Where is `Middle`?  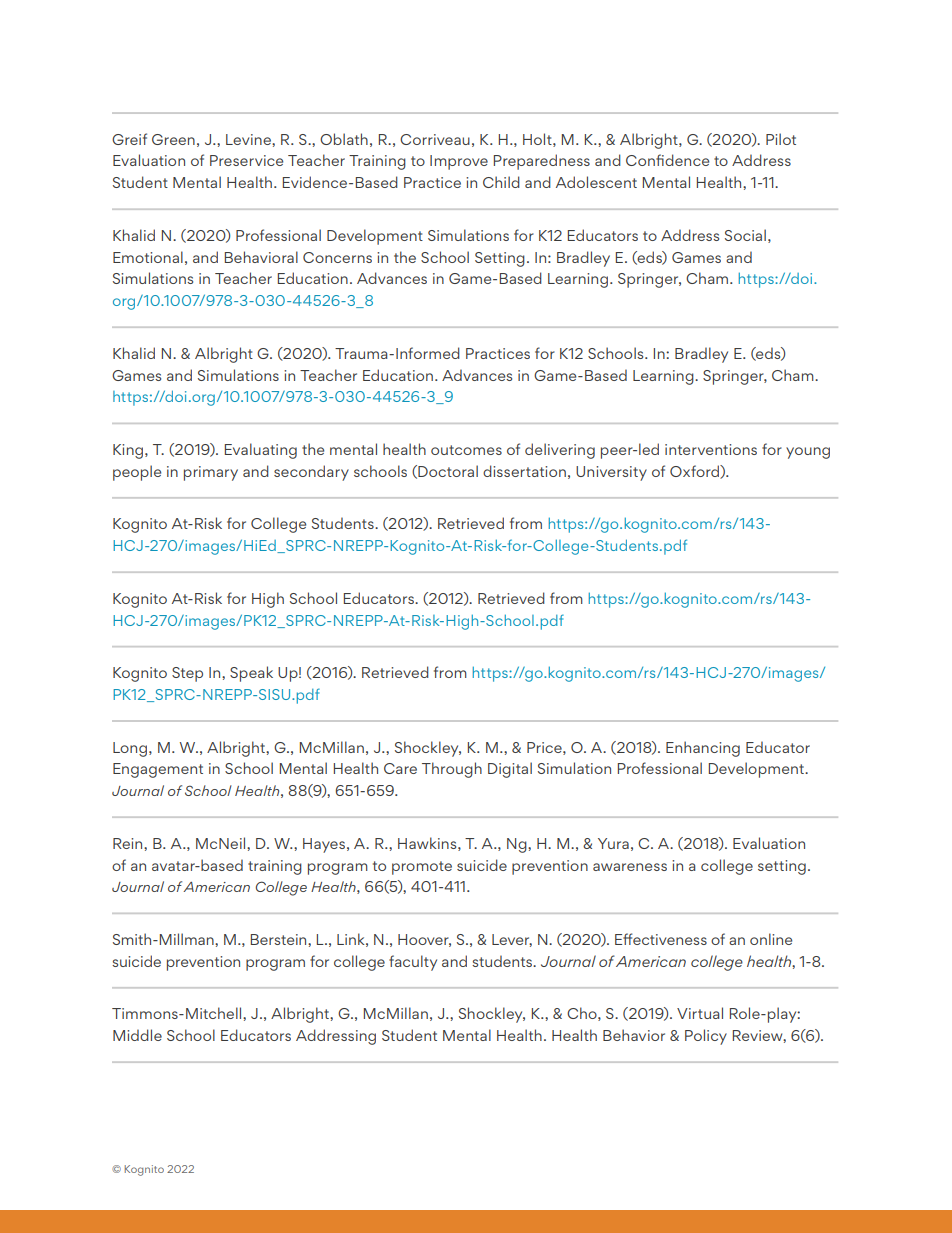
Middle is located at coordinates (137, 1035).
